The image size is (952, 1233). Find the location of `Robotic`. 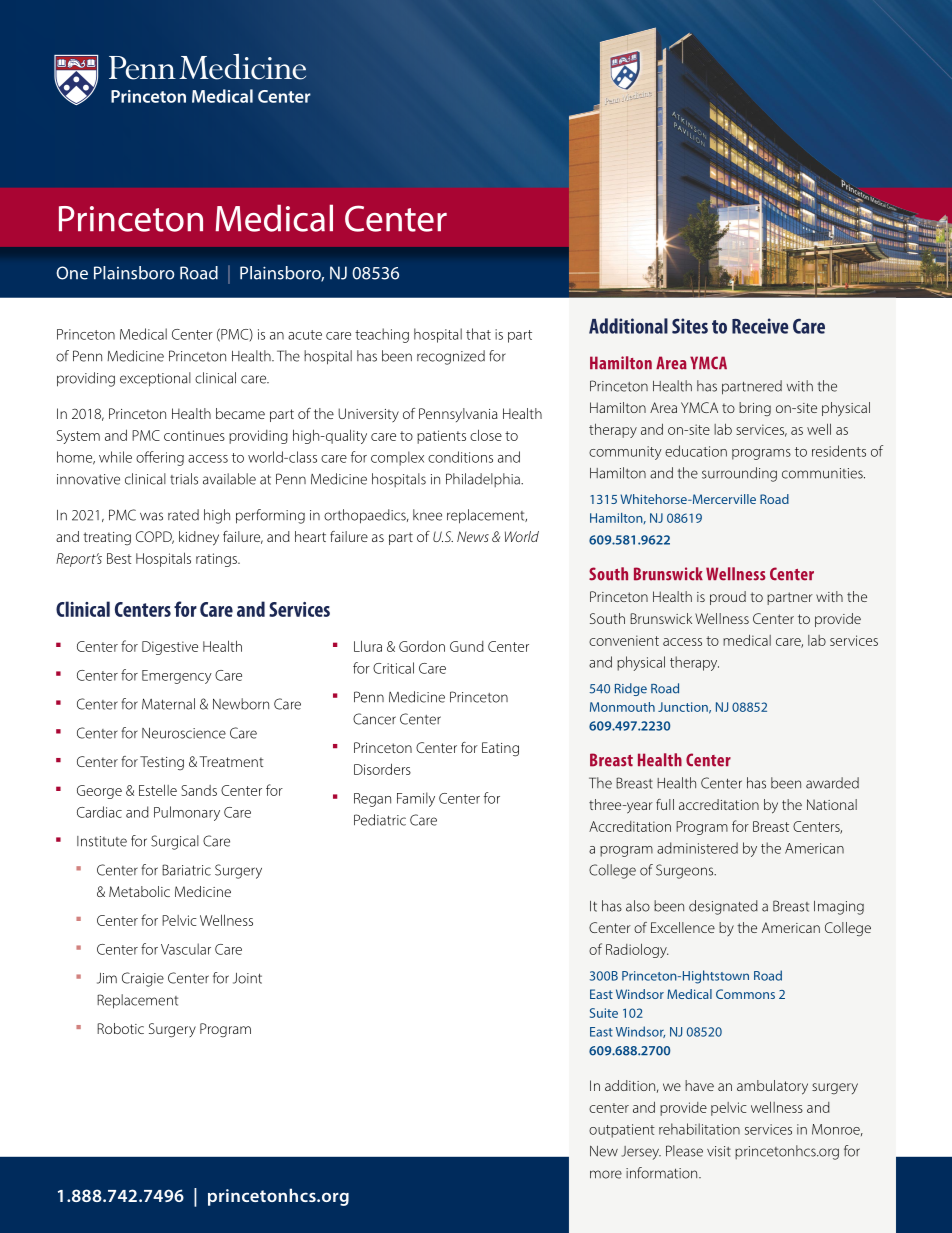

Robotic is located at coordinates (120, 1028).
